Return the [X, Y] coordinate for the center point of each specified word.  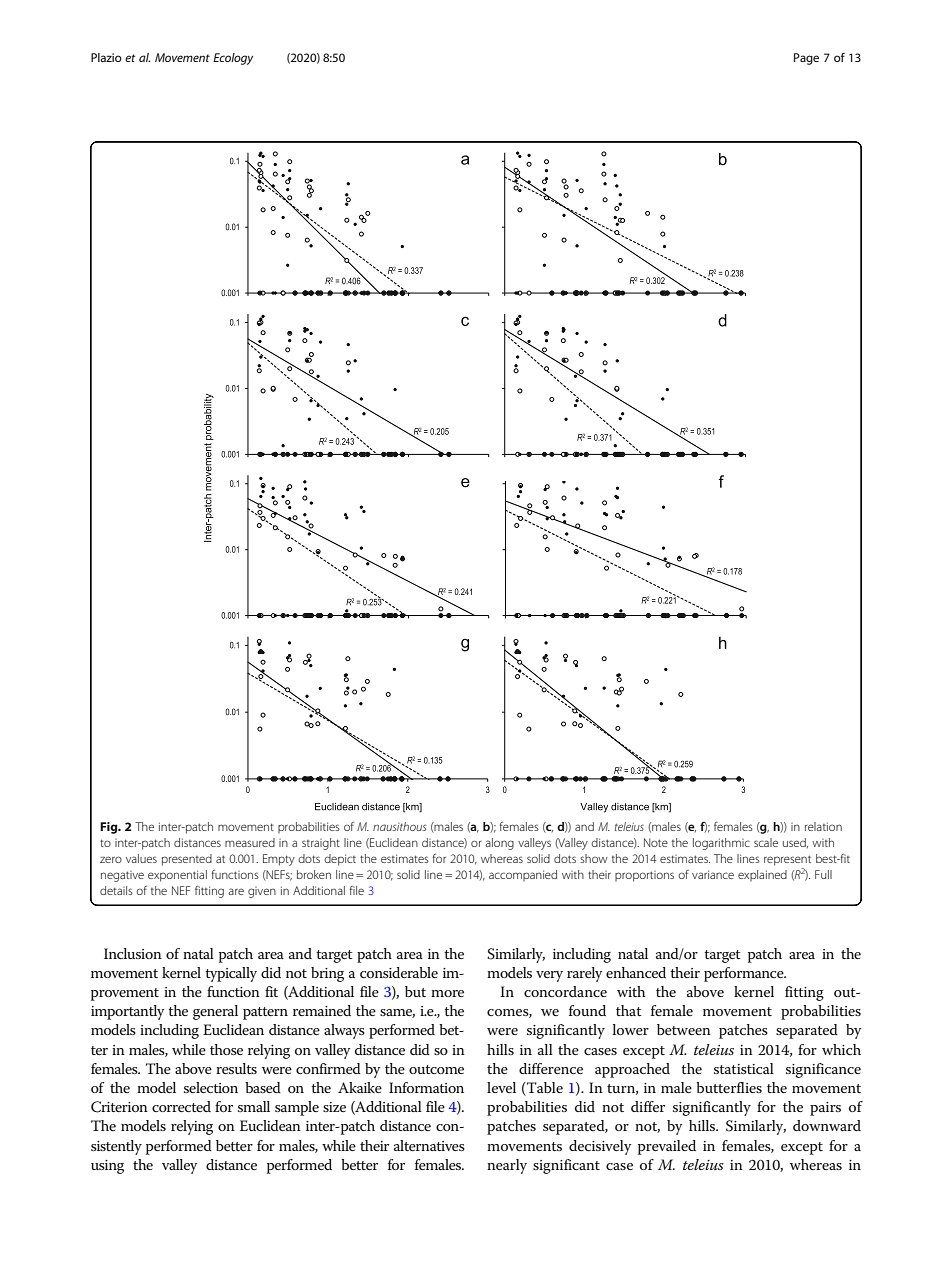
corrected [181, 1106]
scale [766, 842]
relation [823, 826]
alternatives [429, 1145]
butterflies [729, 1087]
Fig [110, 828]
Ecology [233, 59]
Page [806, 59]
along [499, 844]
